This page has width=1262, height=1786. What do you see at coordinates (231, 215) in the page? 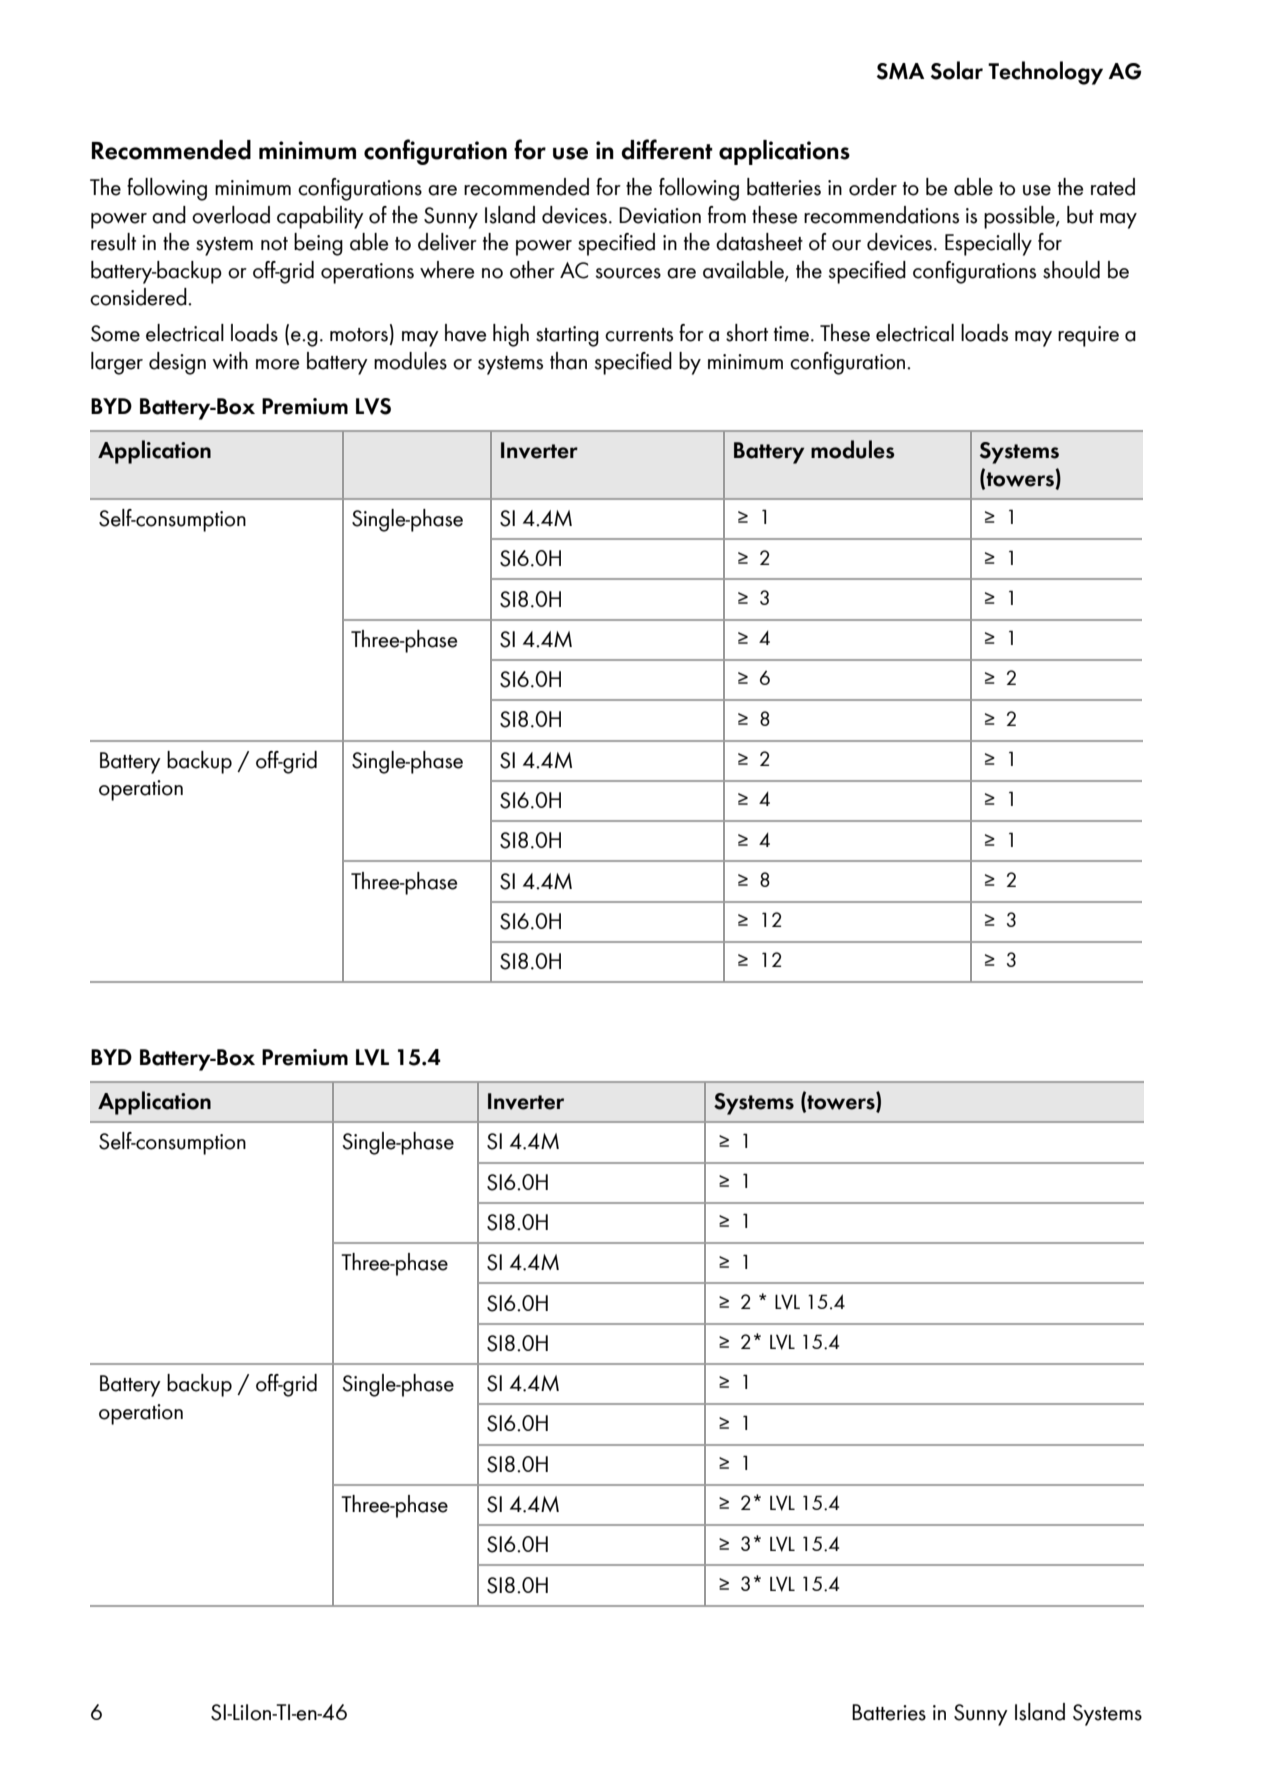
I see `overload` at bounding box center [231, 215].
